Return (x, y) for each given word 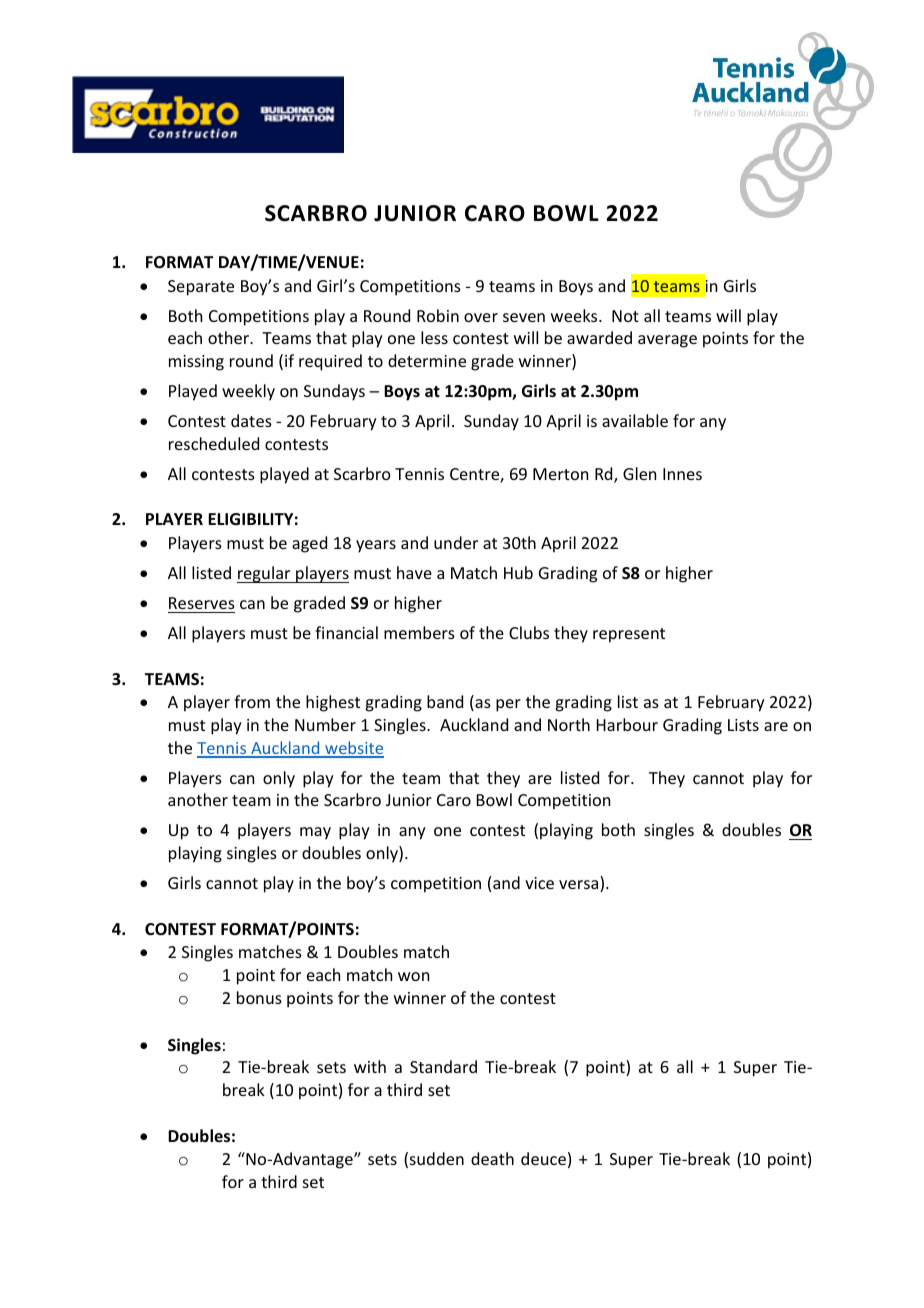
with (370, 1066)
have (414, 572)
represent (629, 635)
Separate (201, 288)
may (315, 833)
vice (539, 883)
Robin (438, 315)
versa (580, 886)
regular (265, 574)
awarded (599, 337)
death (492, 1158)
